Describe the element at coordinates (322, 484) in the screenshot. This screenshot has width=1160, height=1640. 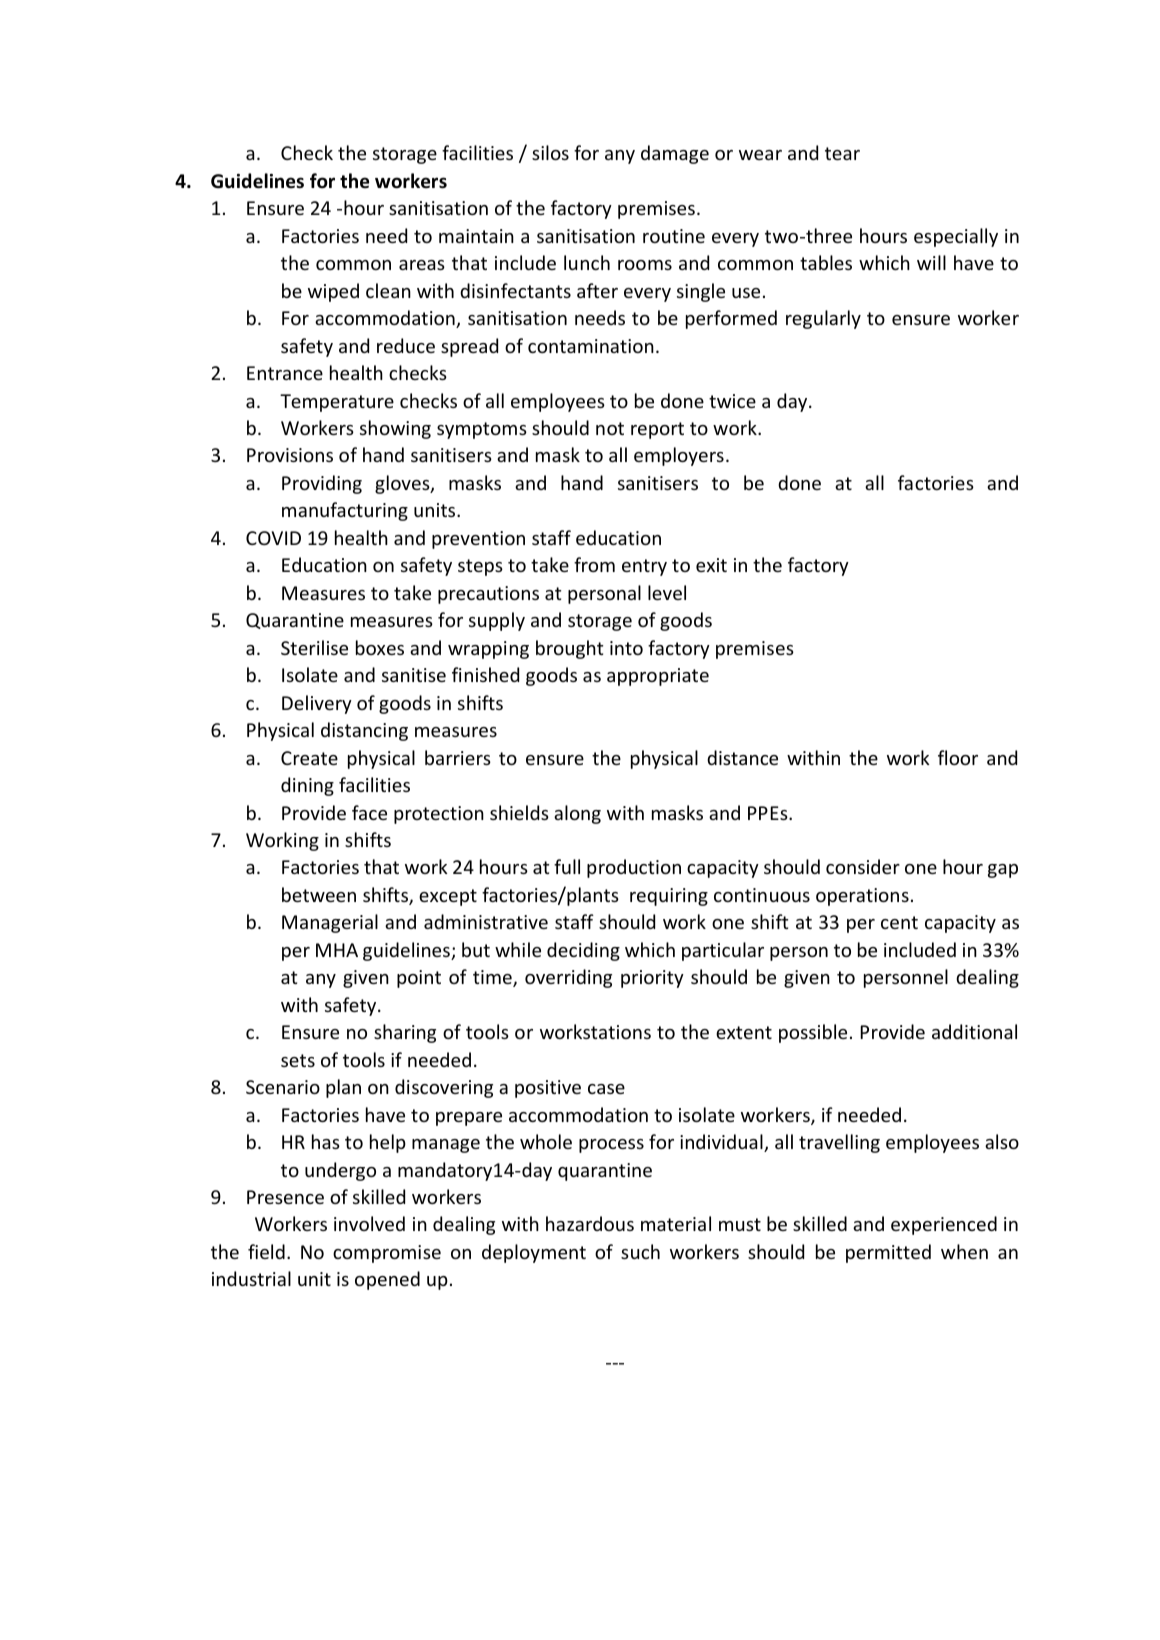
I see `Providing` at that location.
